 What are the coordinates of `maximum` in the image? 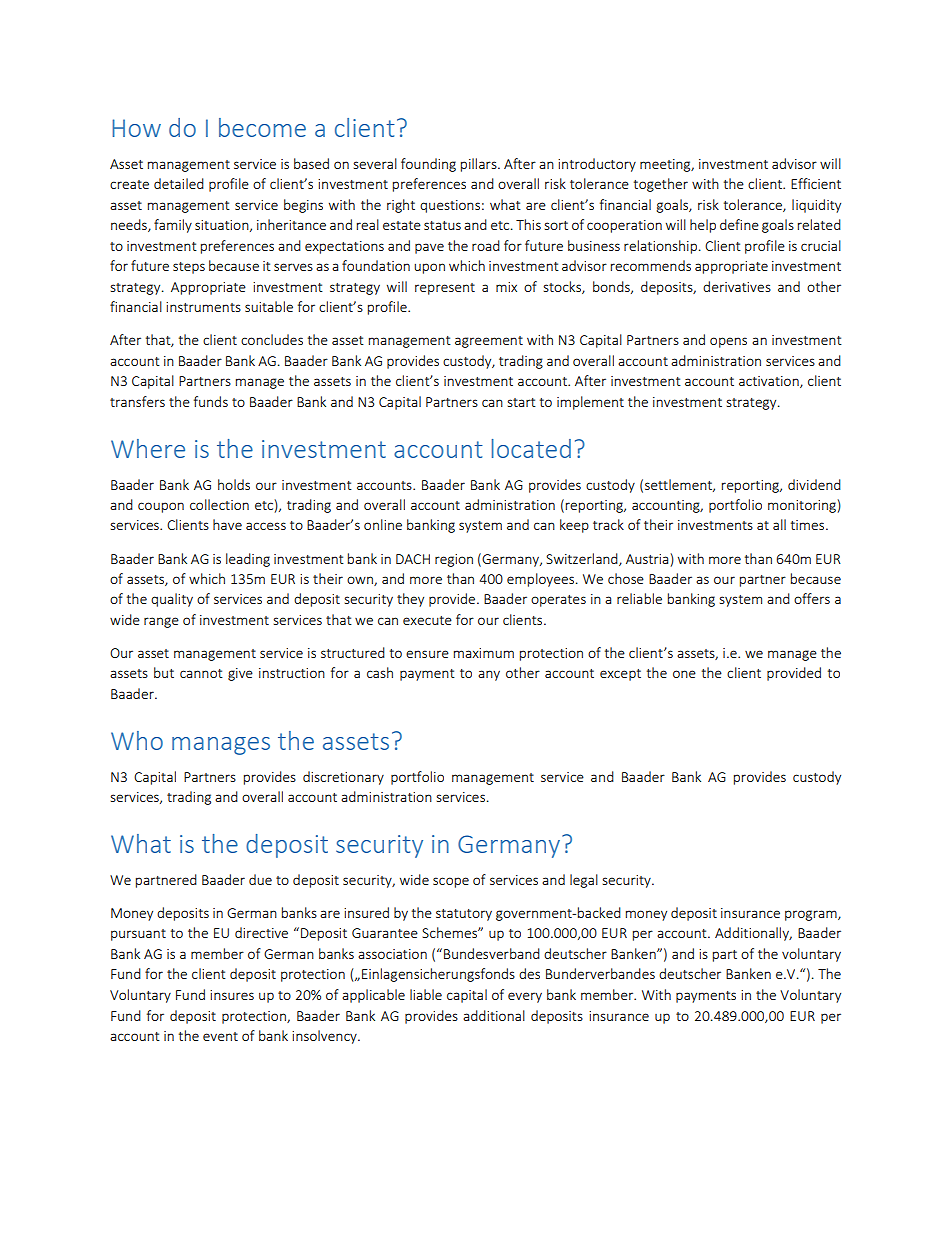 It's located at (484, 653).
